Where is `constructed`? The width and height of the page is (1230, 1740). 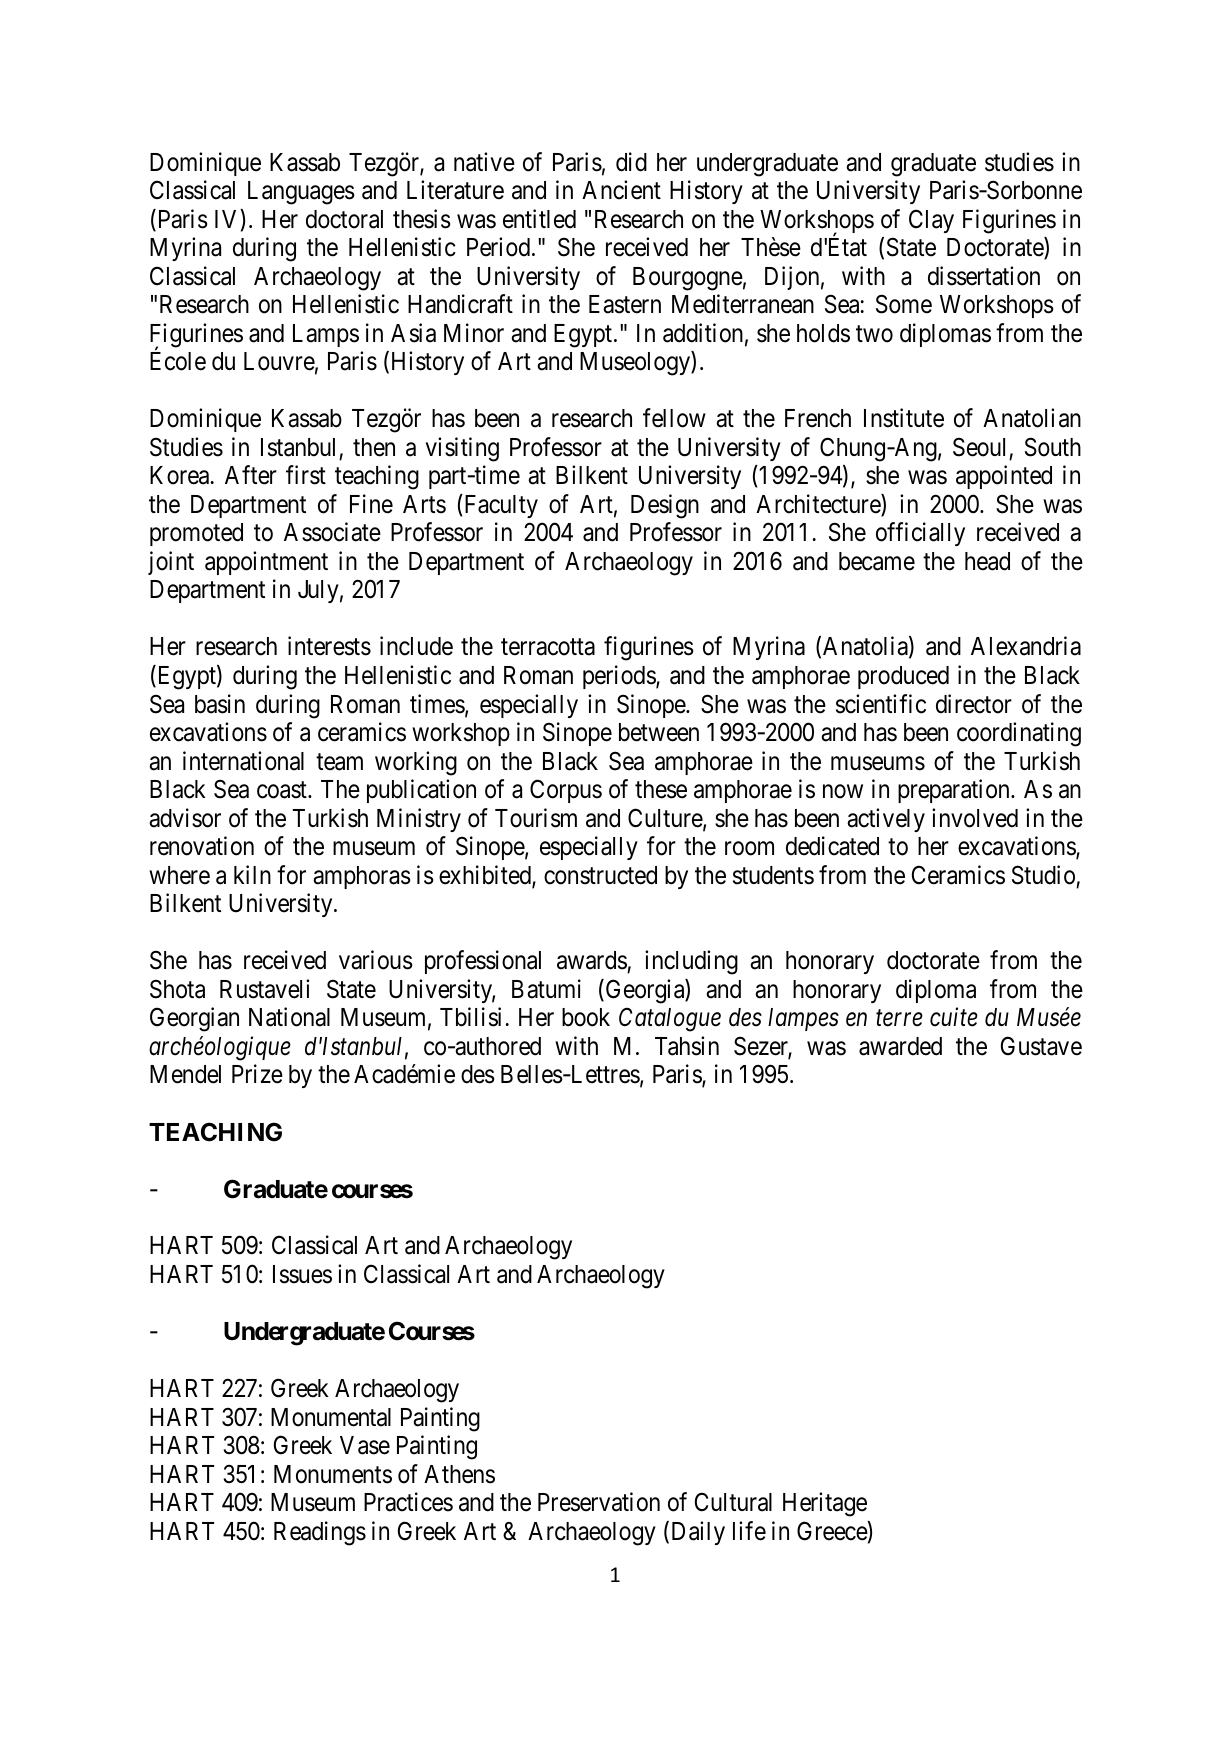 constructed is located at coordinates (600, 875).
